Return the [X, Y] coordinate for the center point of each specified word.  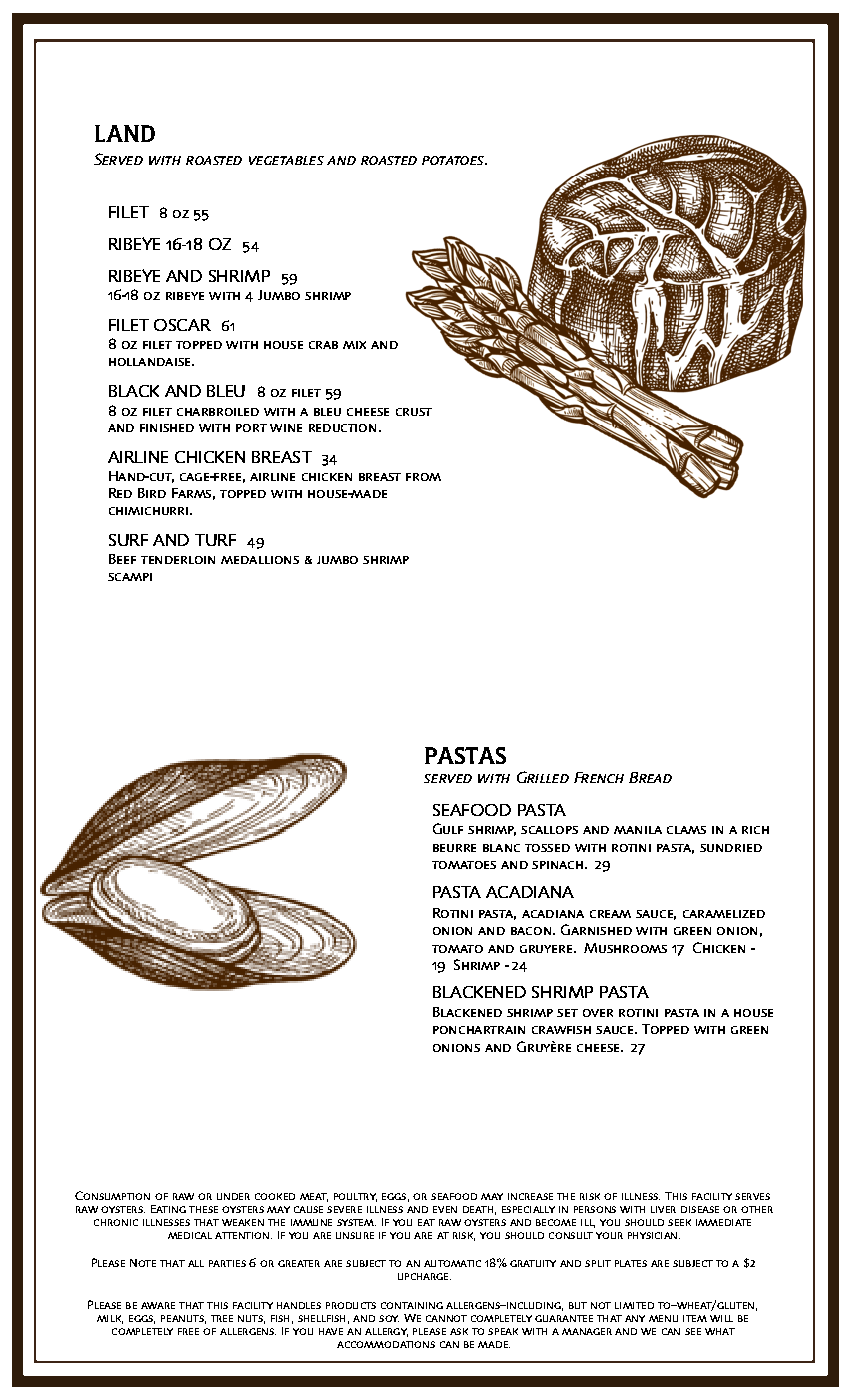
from [423, 477]
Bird [152, 493]
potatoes [454, 160]
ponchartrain [479, 1030]
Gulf [448, 828]
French [599, 777]
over [598, 1013]
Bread [650, 777]
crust [414, 412]
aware [158, 1305]
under [233, 1196]
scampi [130, 577]
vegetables [286, 160]
